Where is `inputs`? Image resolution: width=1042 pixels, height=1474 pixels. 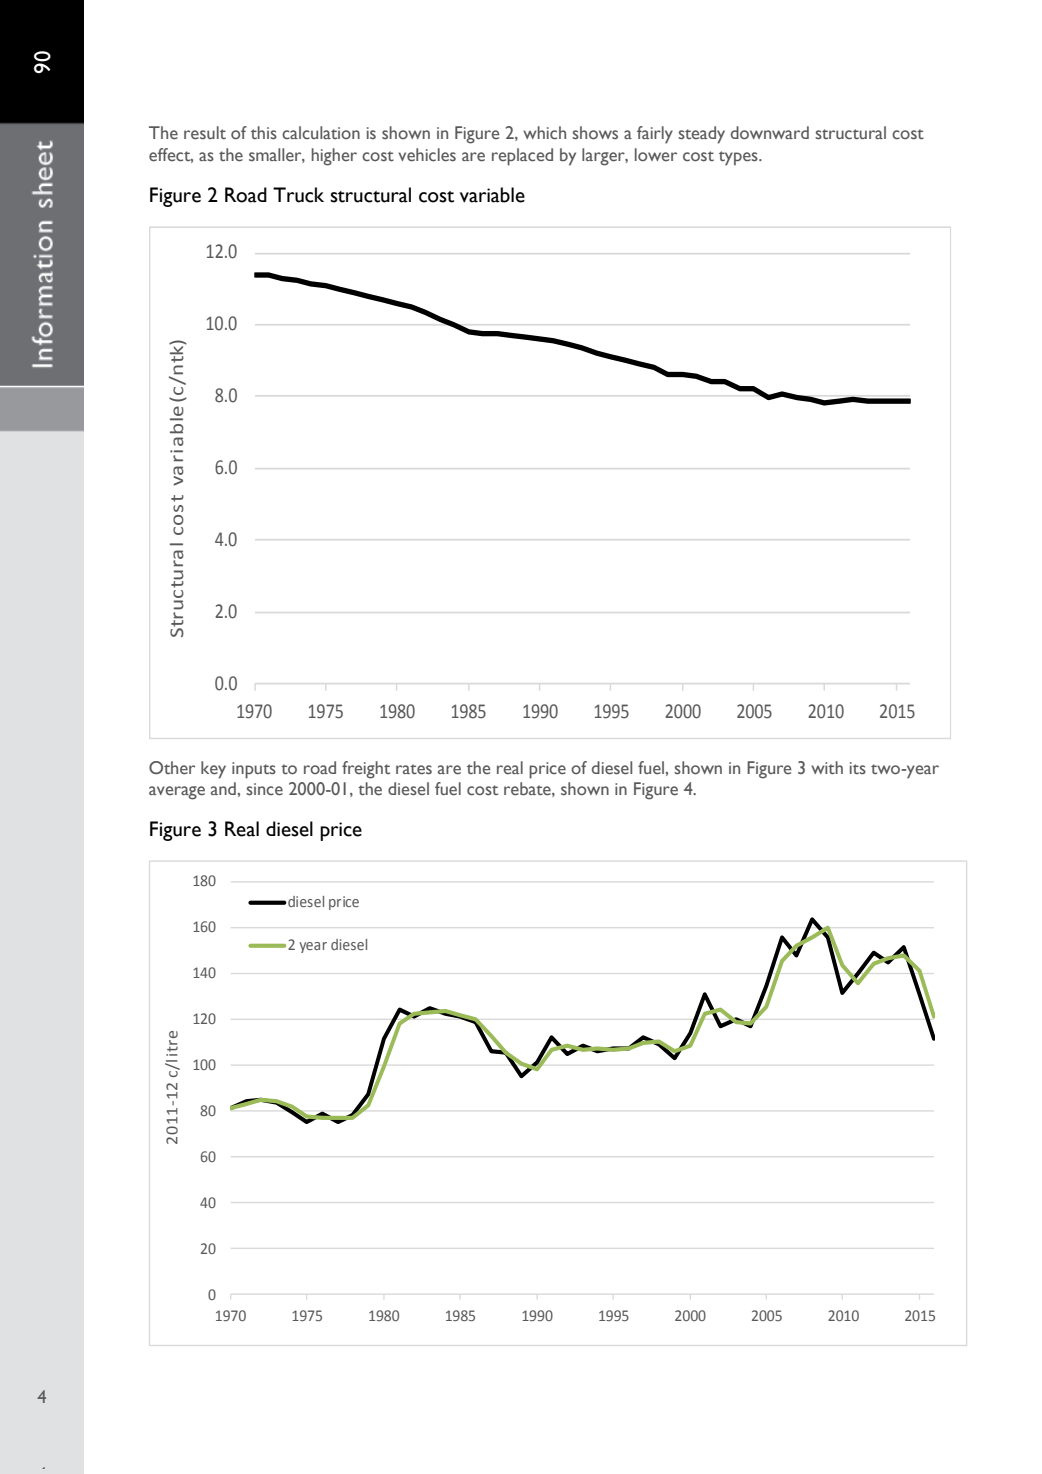
inputs is located at coordinates (254, 770).
